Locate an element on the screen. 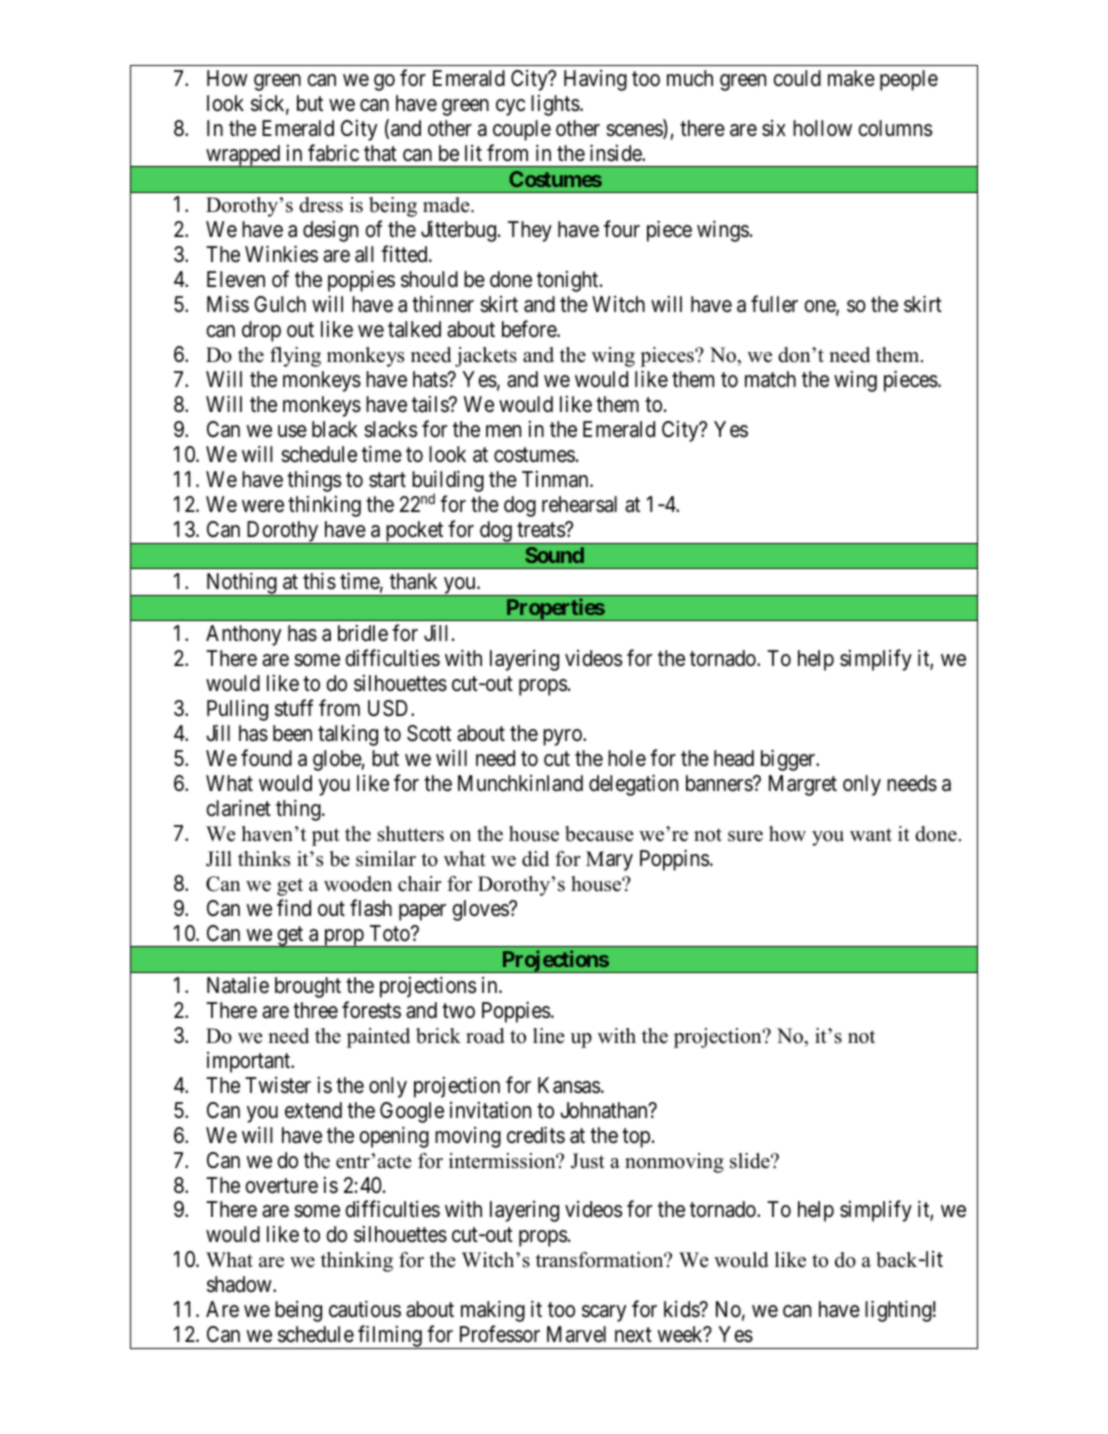 The width and height of the screenshot is (1108, 1434). this is located at coordinates (319, 581).
